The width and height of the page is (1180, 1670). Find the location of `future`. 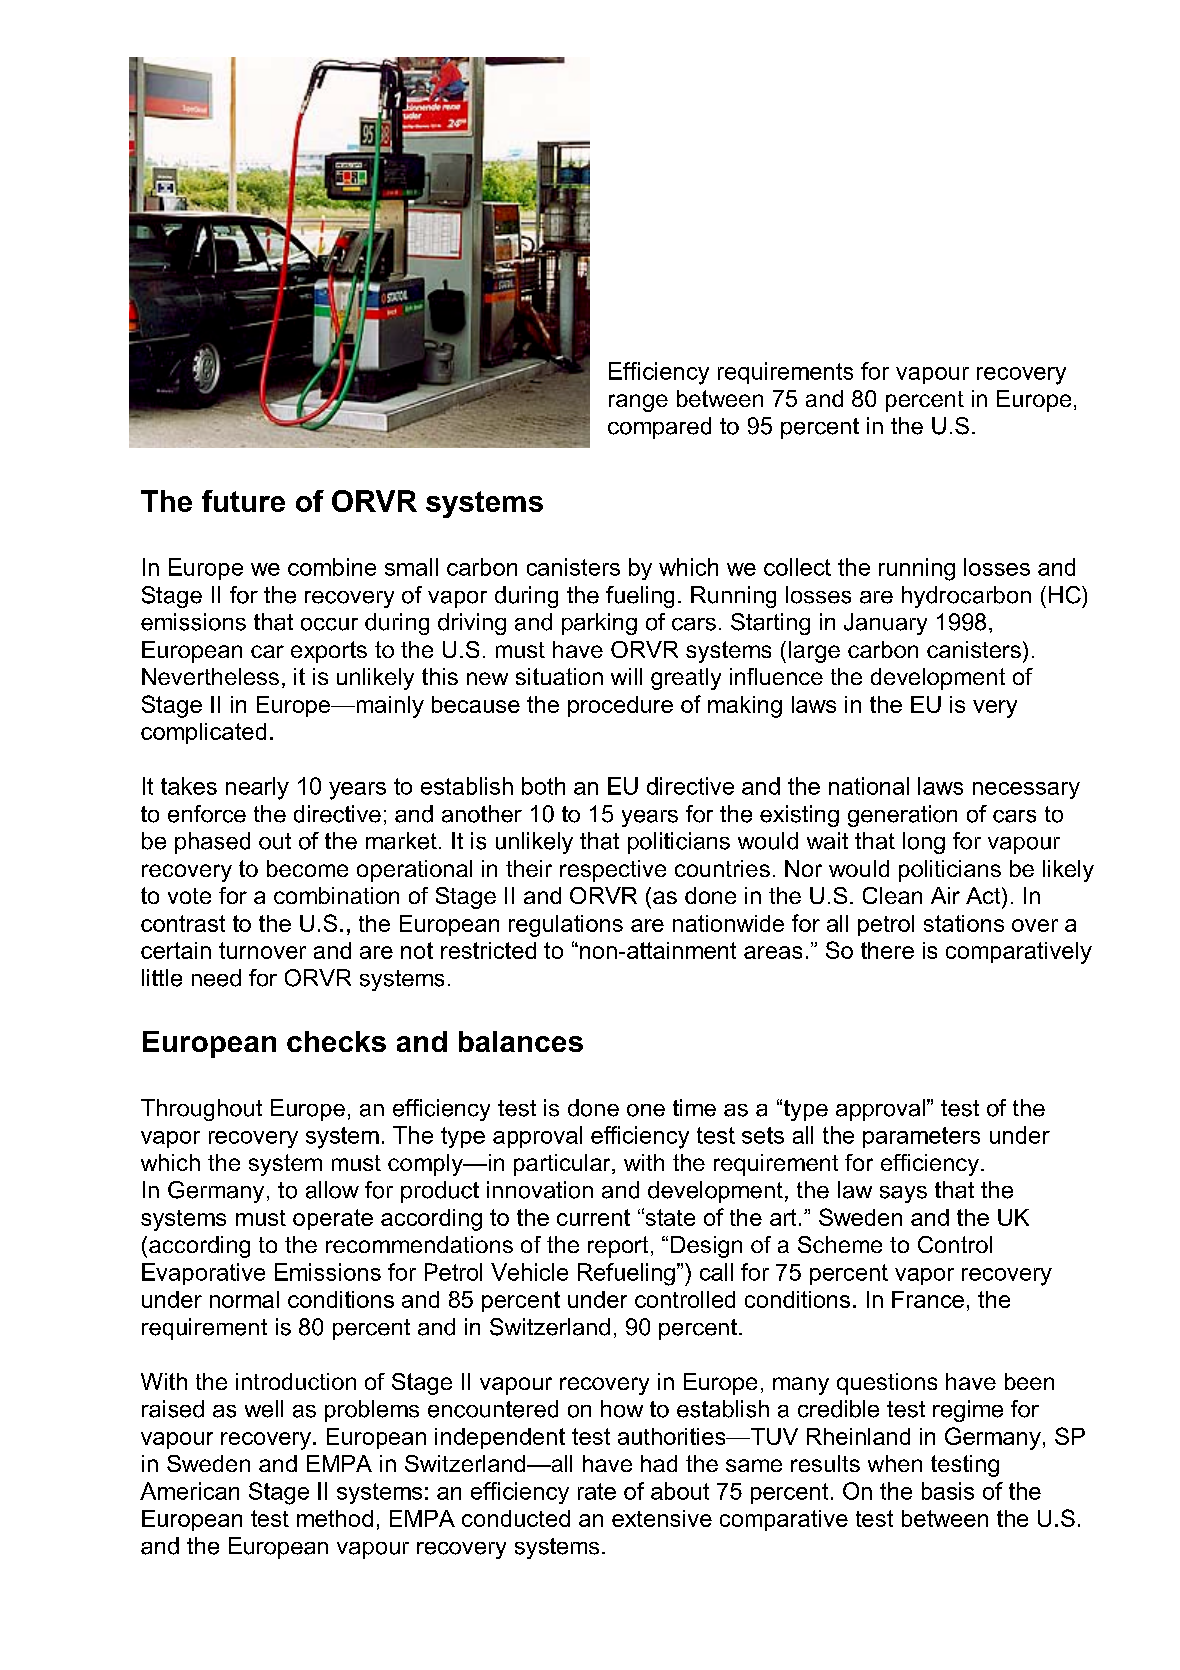

future is located at coordinates (243, 501).
